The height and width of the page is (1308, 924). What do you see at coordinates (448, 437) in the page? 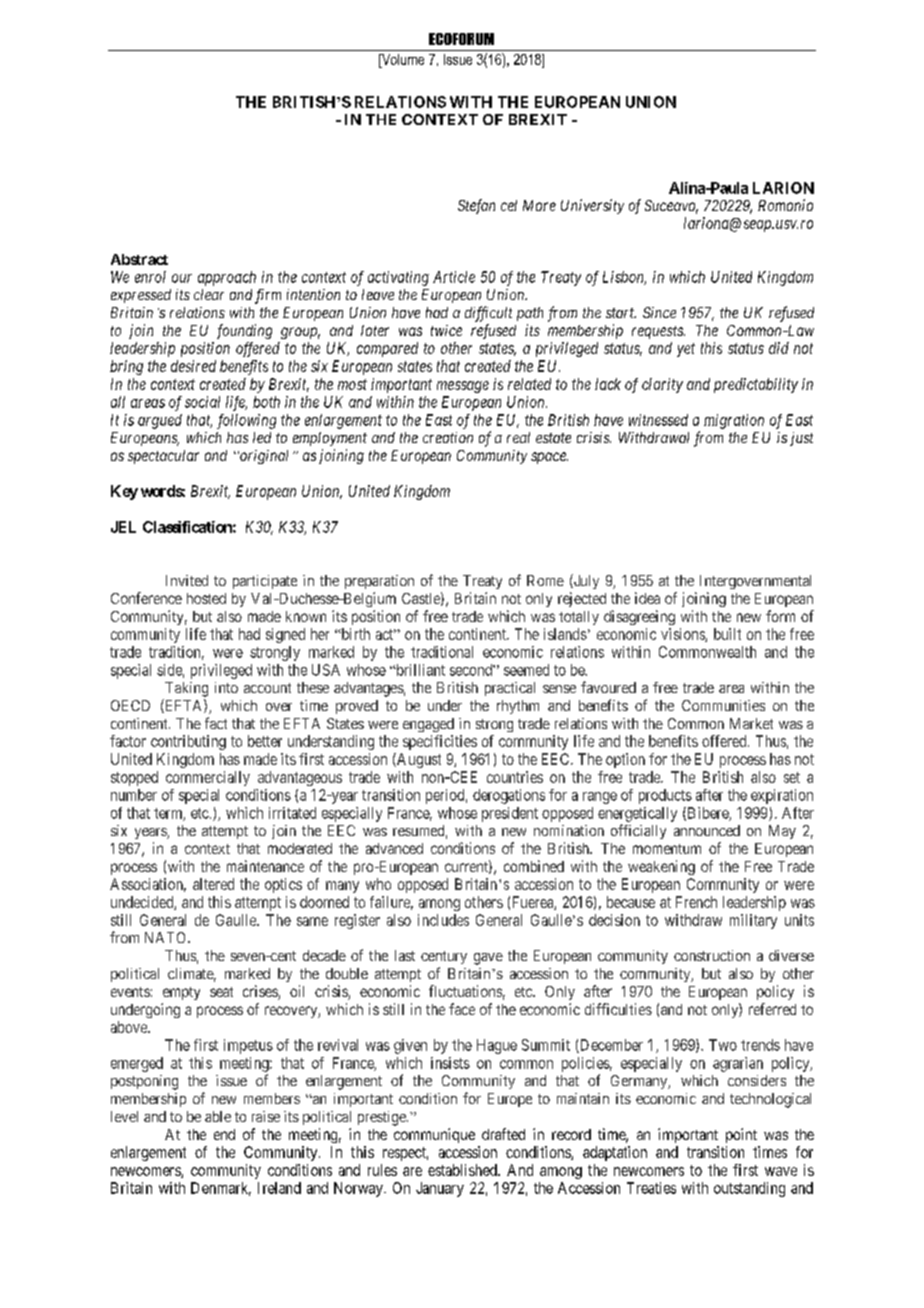
I see `creation` at bounding box center [448, 437].
